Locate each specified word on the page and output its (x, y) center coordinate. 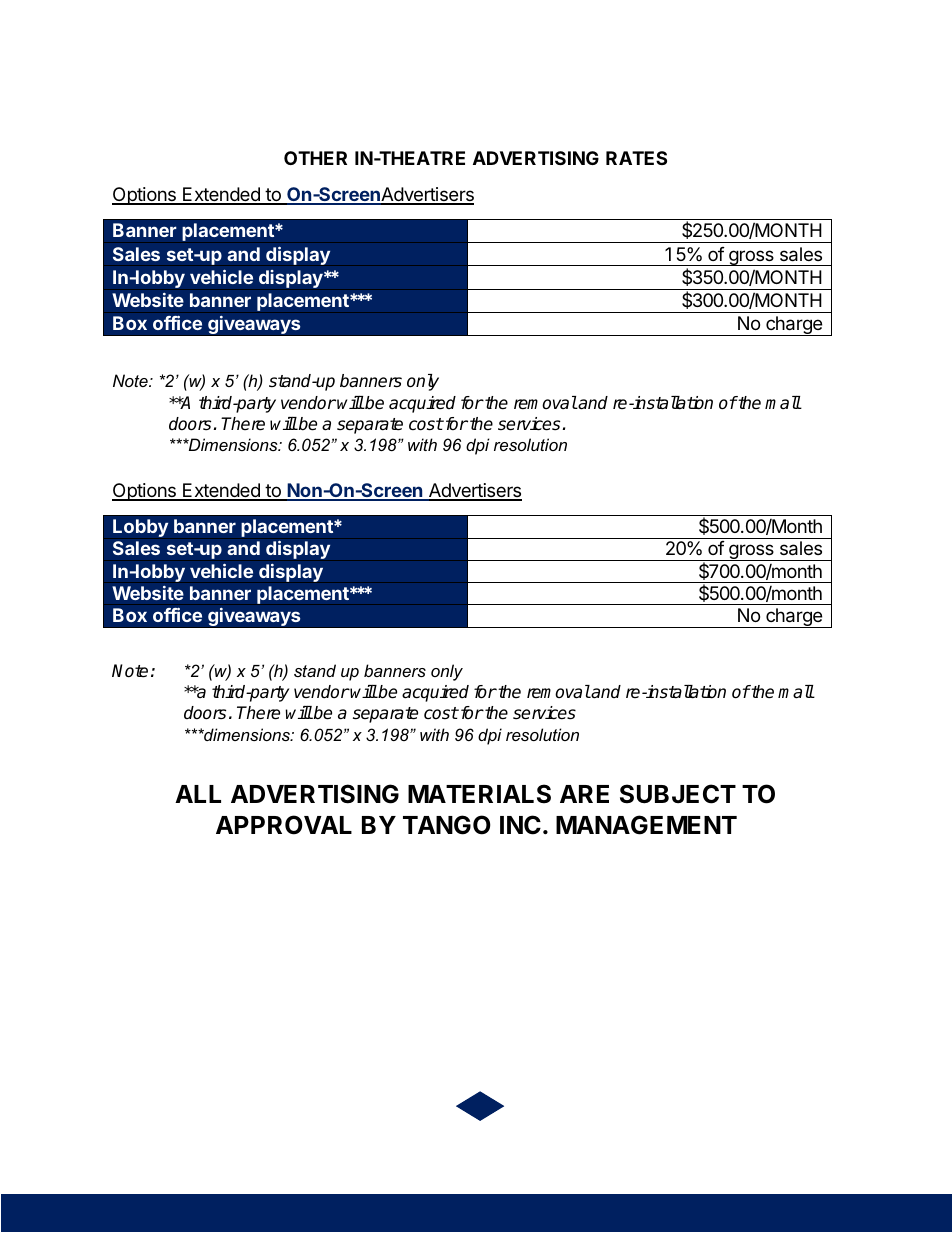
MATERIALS (479, 794)
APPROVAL (284, 825)
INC (520, 825)
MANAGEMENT (646, 825)
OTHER (315, 158)
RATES (636, 158)
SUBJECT (678, 794)
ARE (584, 794)
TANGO (447, 825)
